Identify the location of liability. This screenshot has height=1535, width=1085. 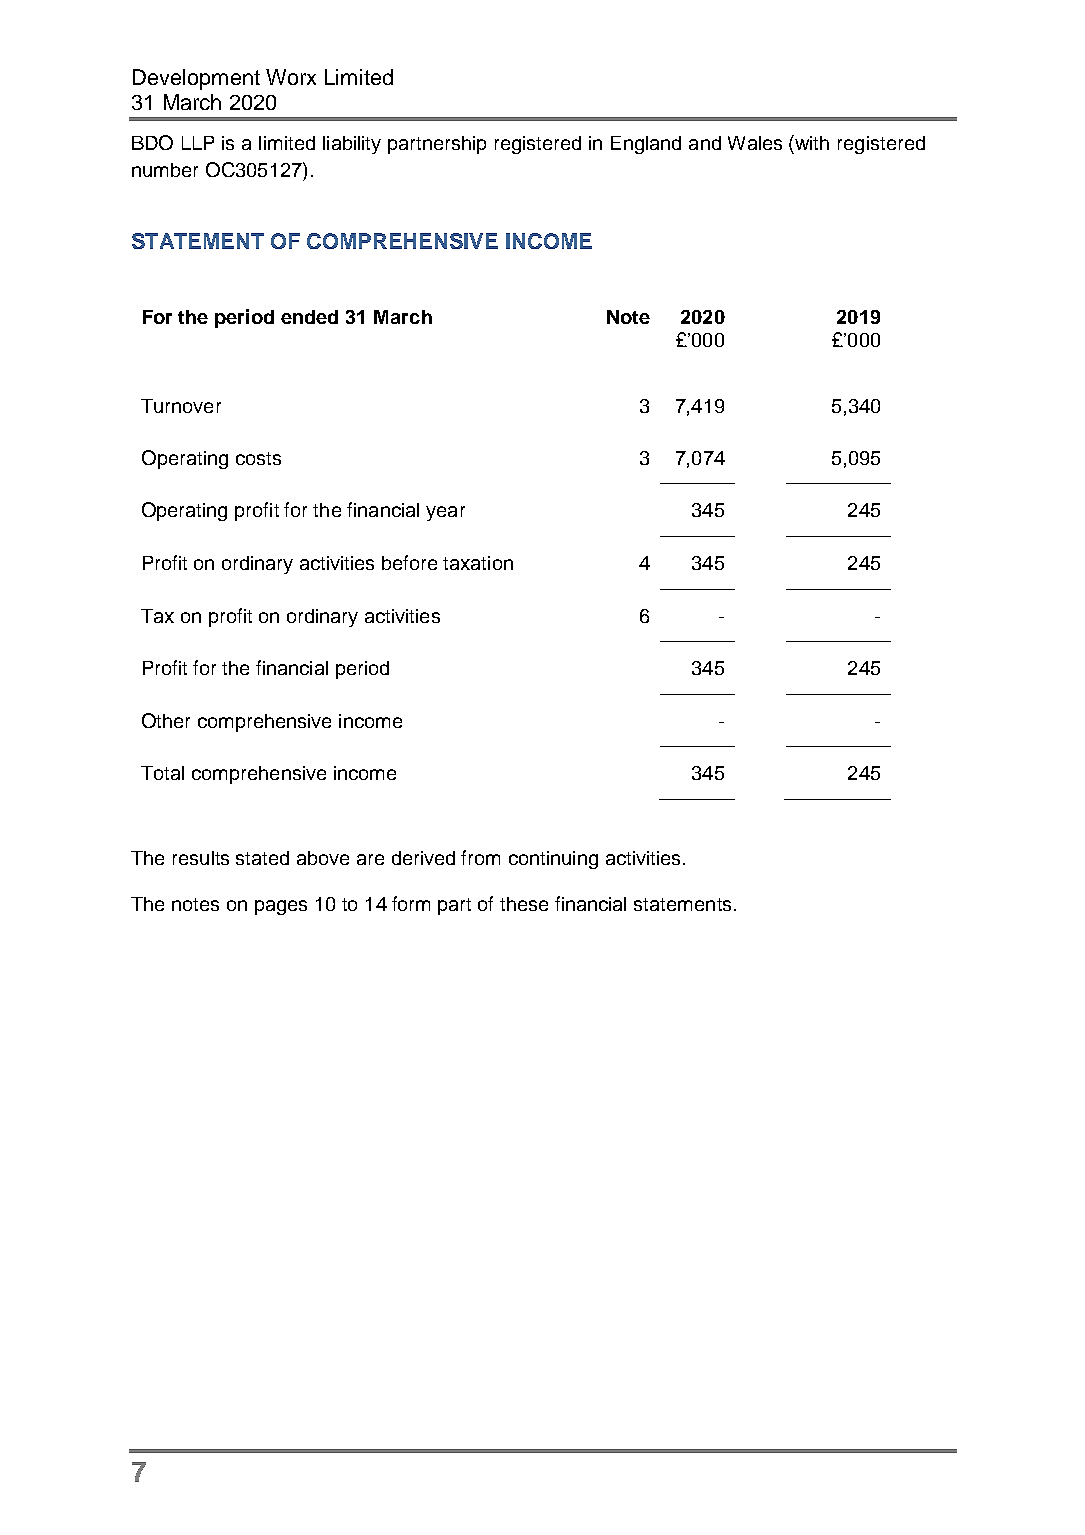
(352, 145).
